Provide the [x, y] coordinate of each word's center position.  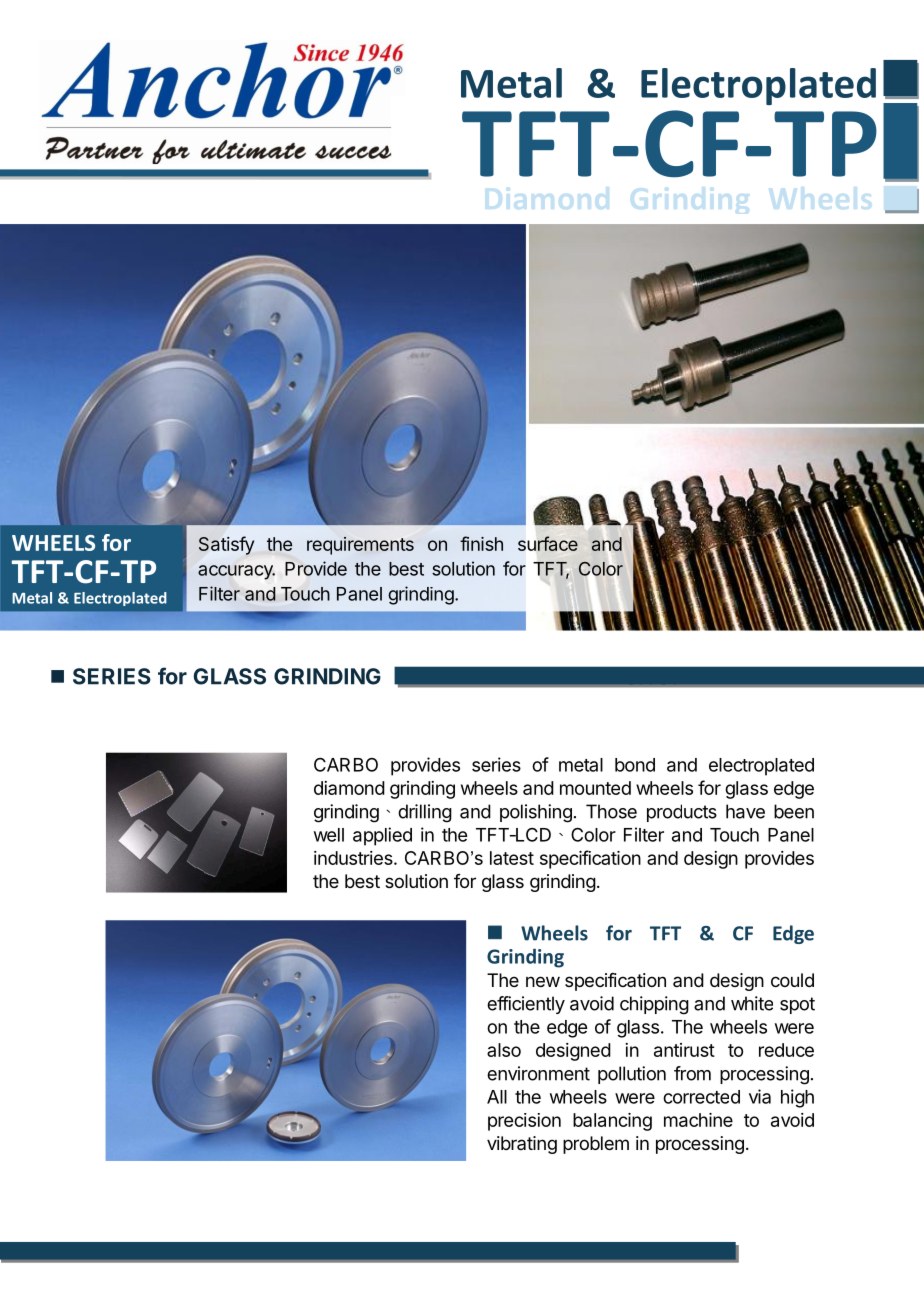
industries [354, 858]
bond [635, 765]
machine [698, 1120]
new [543, 981]
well [329, 835]
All [497, 1097]
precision [524, 1122]
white [752, 1003]
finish [481, 543]
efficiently [526, 1005]
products [682, 813]
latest [512, 858]
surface [548, 543]
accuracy [236, 572]
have [745, 811]
